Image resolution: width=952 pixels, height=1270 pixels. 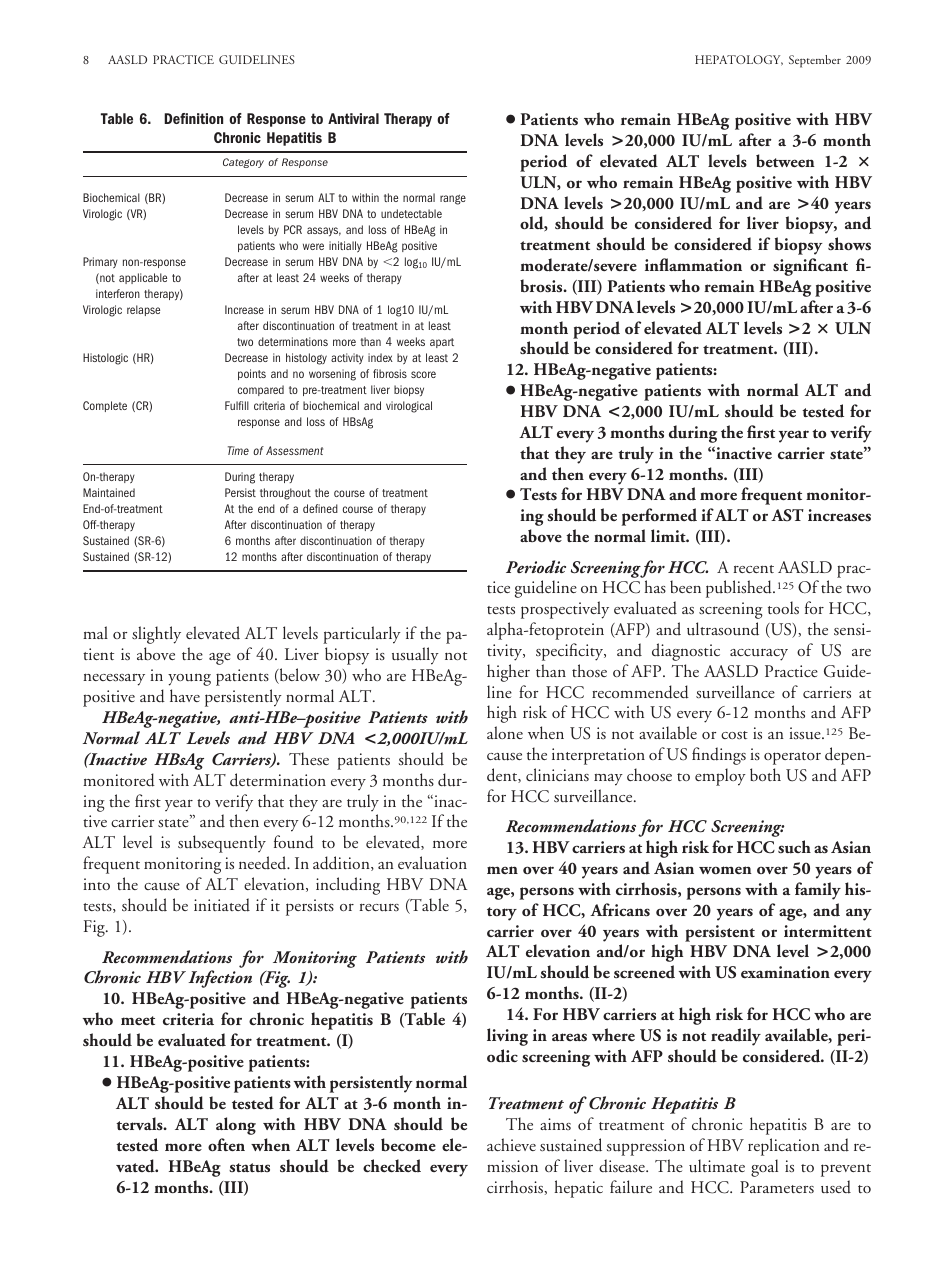 I want to click on tools, so click(x=783, y=607).
